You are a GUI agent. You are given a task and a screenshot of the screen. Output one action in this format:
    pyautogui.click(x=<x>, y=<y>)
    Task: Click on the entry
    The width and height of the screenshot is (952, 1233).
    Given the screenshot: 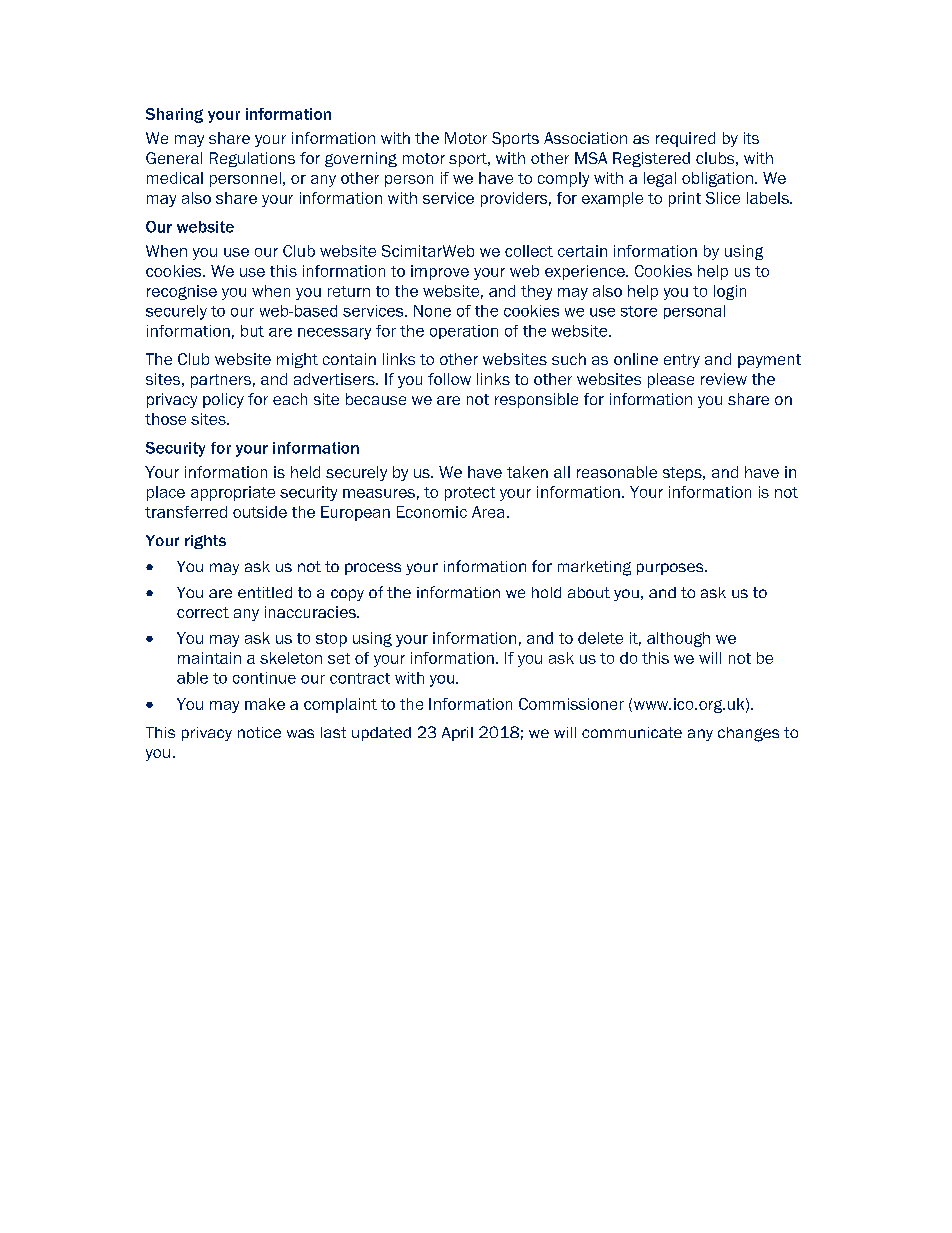 What is the action you would take?
    pyautogui.click(x=682, y=361)
